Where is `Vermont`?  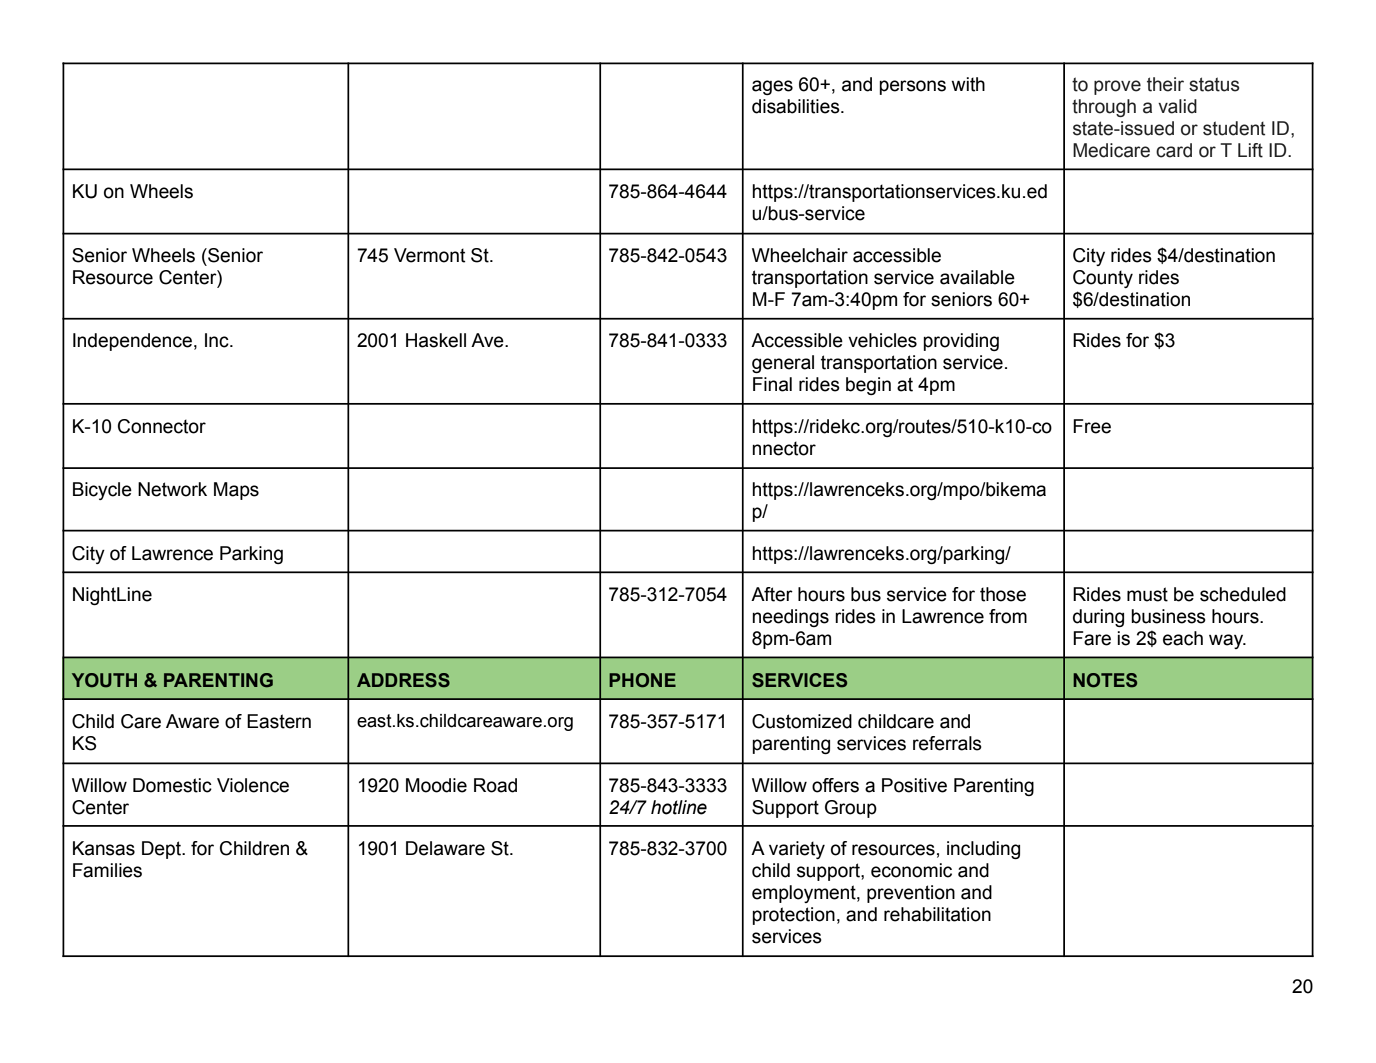 Vermont is located at coordinates (429, 255).
